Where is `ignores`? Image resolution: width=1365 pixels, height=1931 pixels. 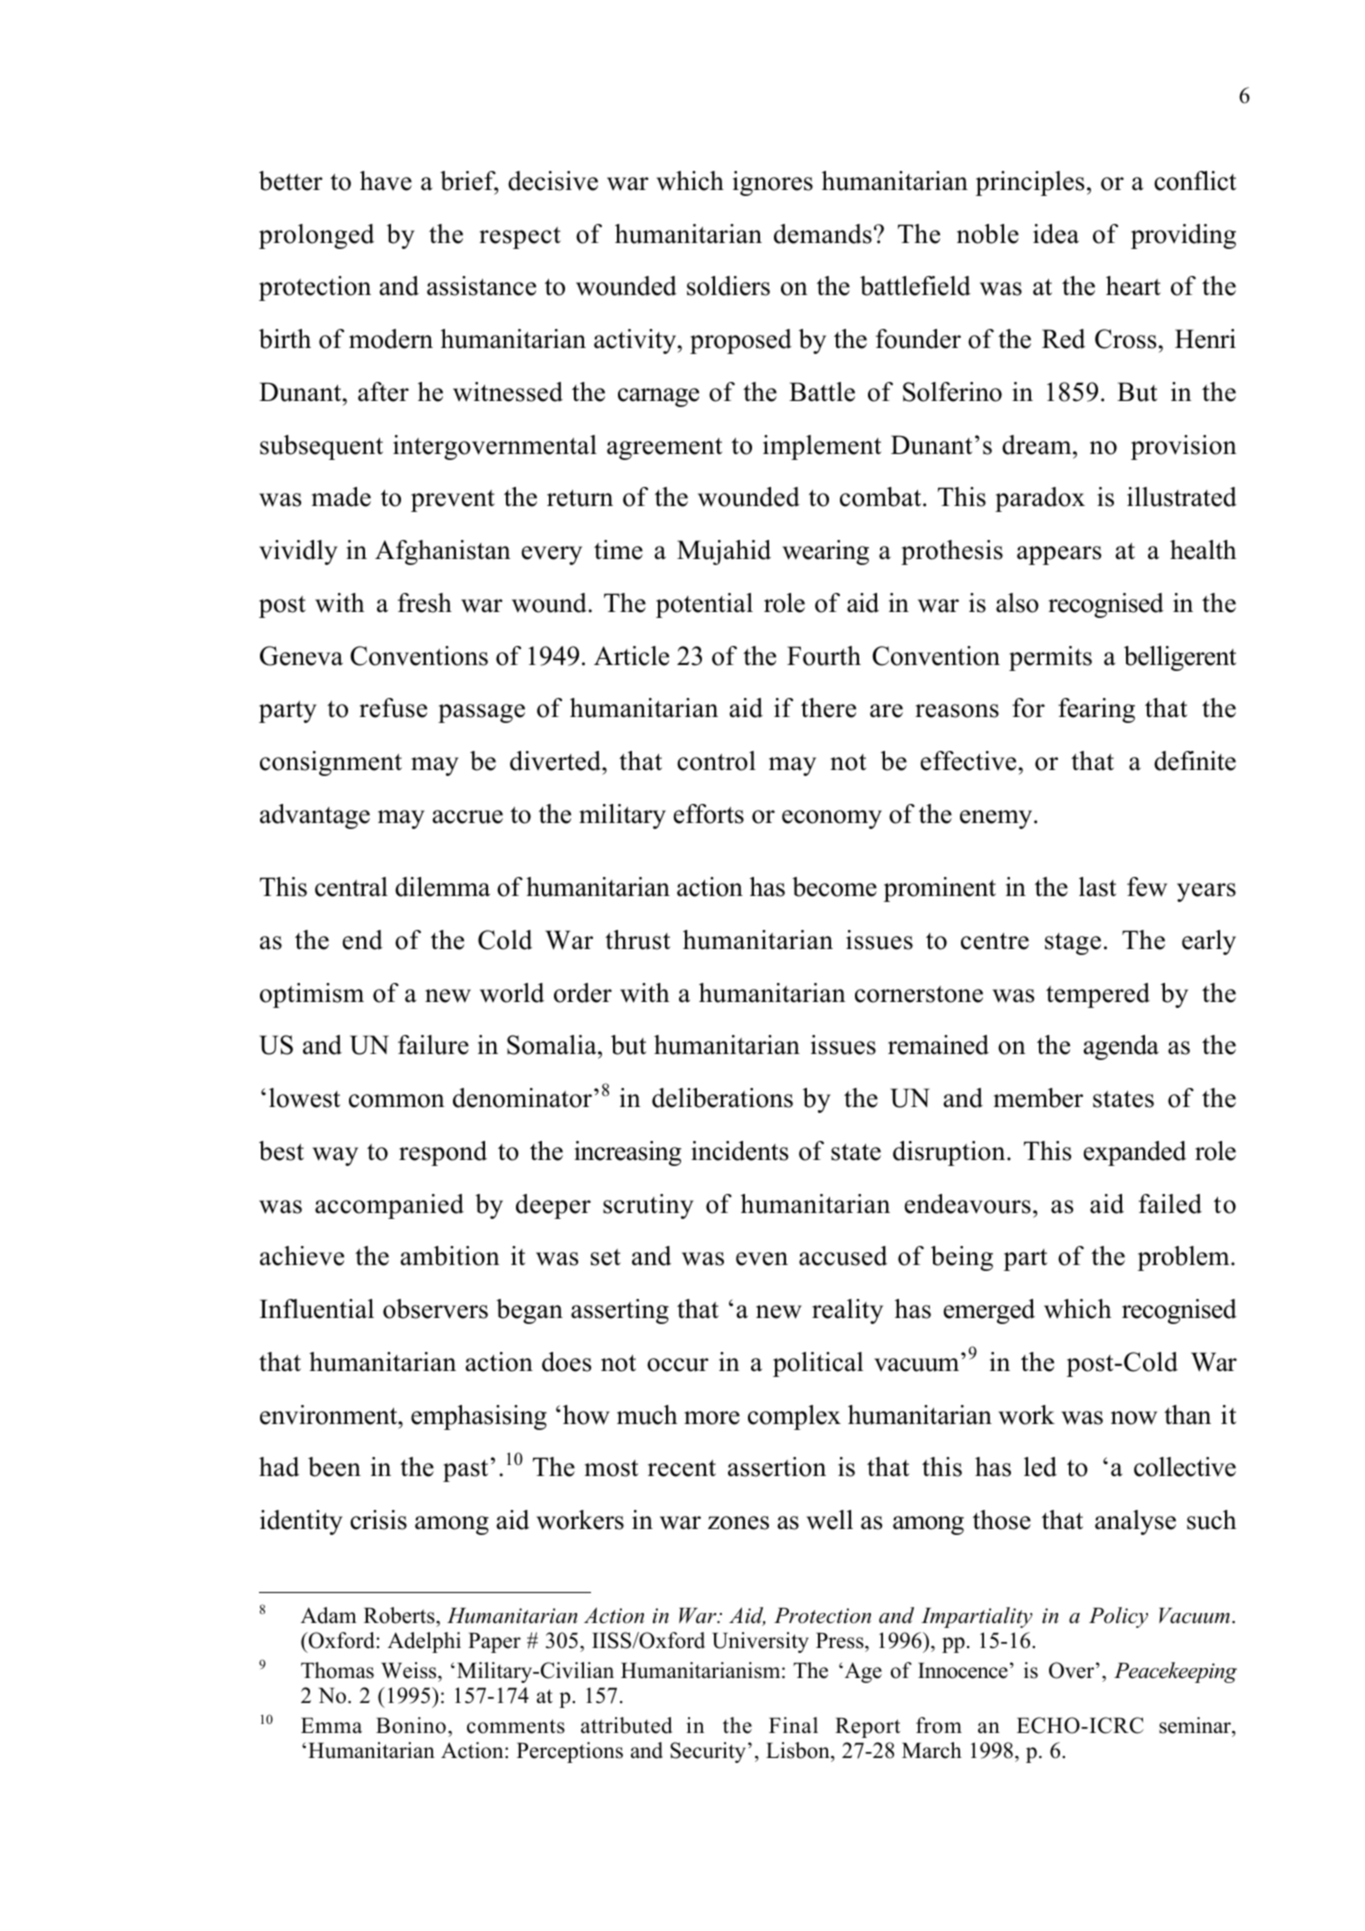
ignores is located at coordinates (773, 183).
